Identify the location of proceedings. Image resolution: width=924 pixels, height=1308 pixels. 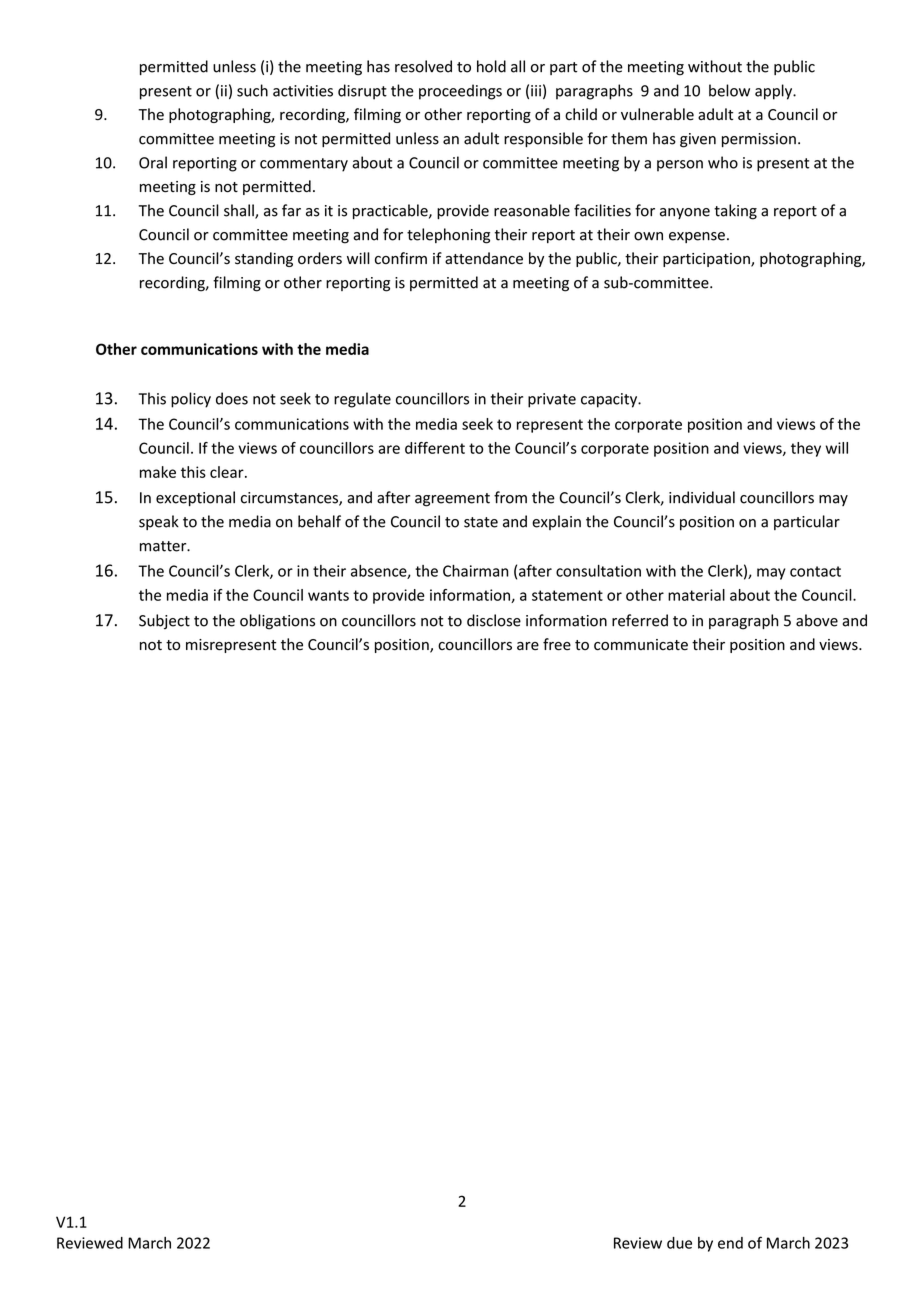
(460, 92).
